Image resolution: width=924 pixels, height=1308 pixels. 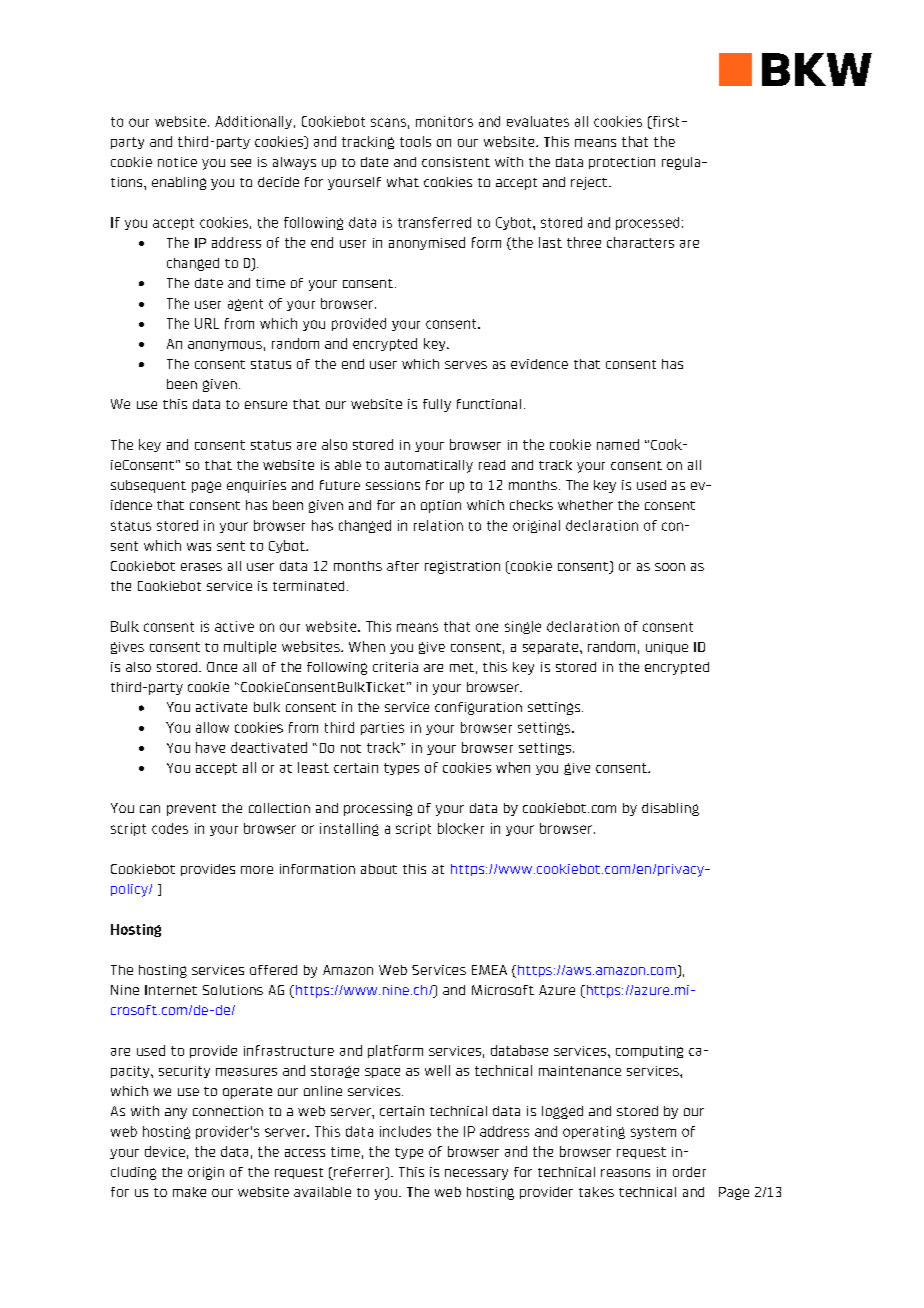 What do you see at coordinates (585, 505) in the document?
I see `whether` at bounding box center [585, 505].
